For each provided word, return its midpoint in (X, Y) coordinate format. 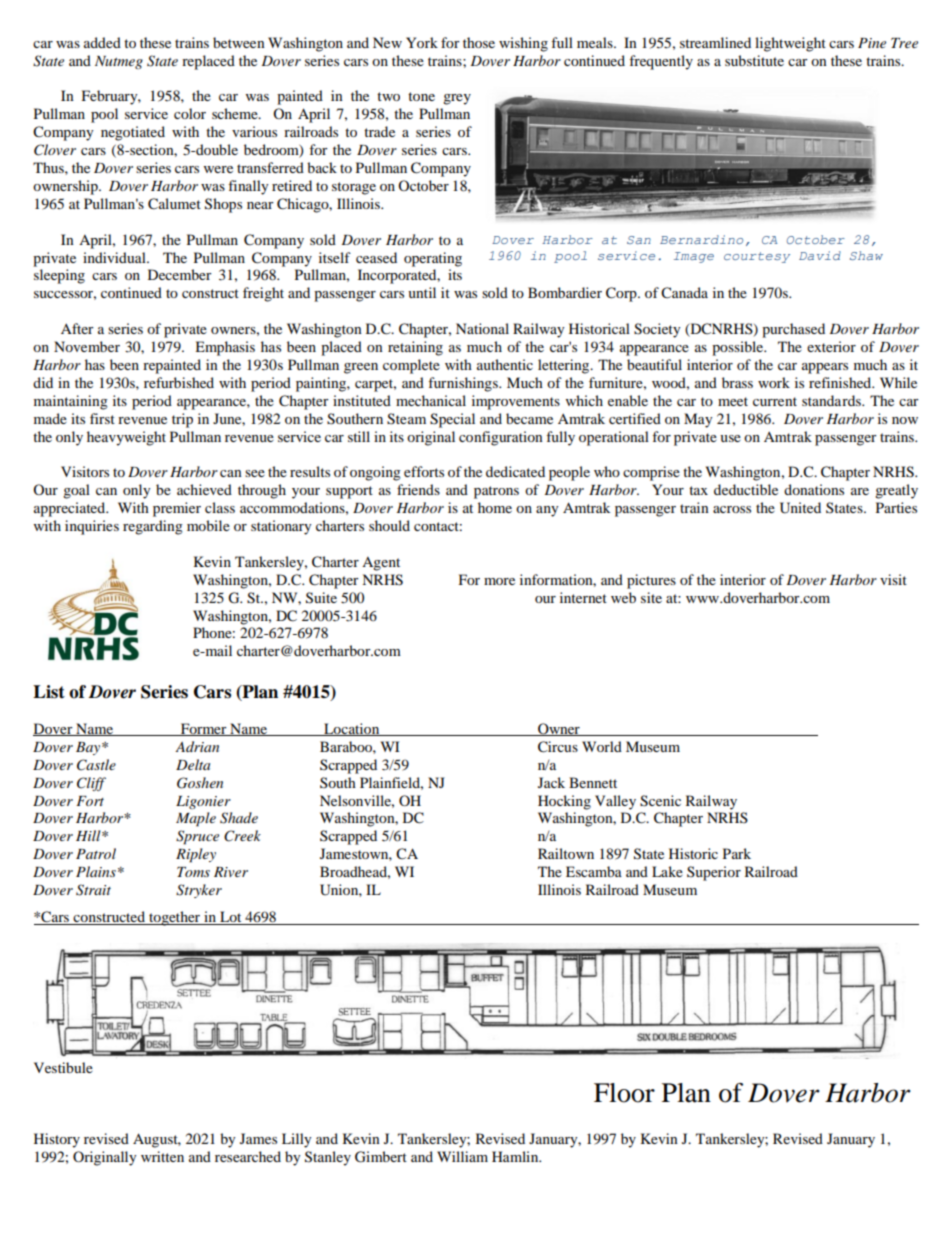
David (820, 255)
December (180, 274)
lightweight (790, 44)
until (422, 292)
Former (203, 729)
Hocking (564, 802)
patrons (496, 492)
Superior (714, 873)
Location (352, 729)
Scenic (660, 801)
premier (177, 509)
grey (457, 99)
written (162, 1156)
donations (814, 489)
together (175, 918)
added (102, 42)
